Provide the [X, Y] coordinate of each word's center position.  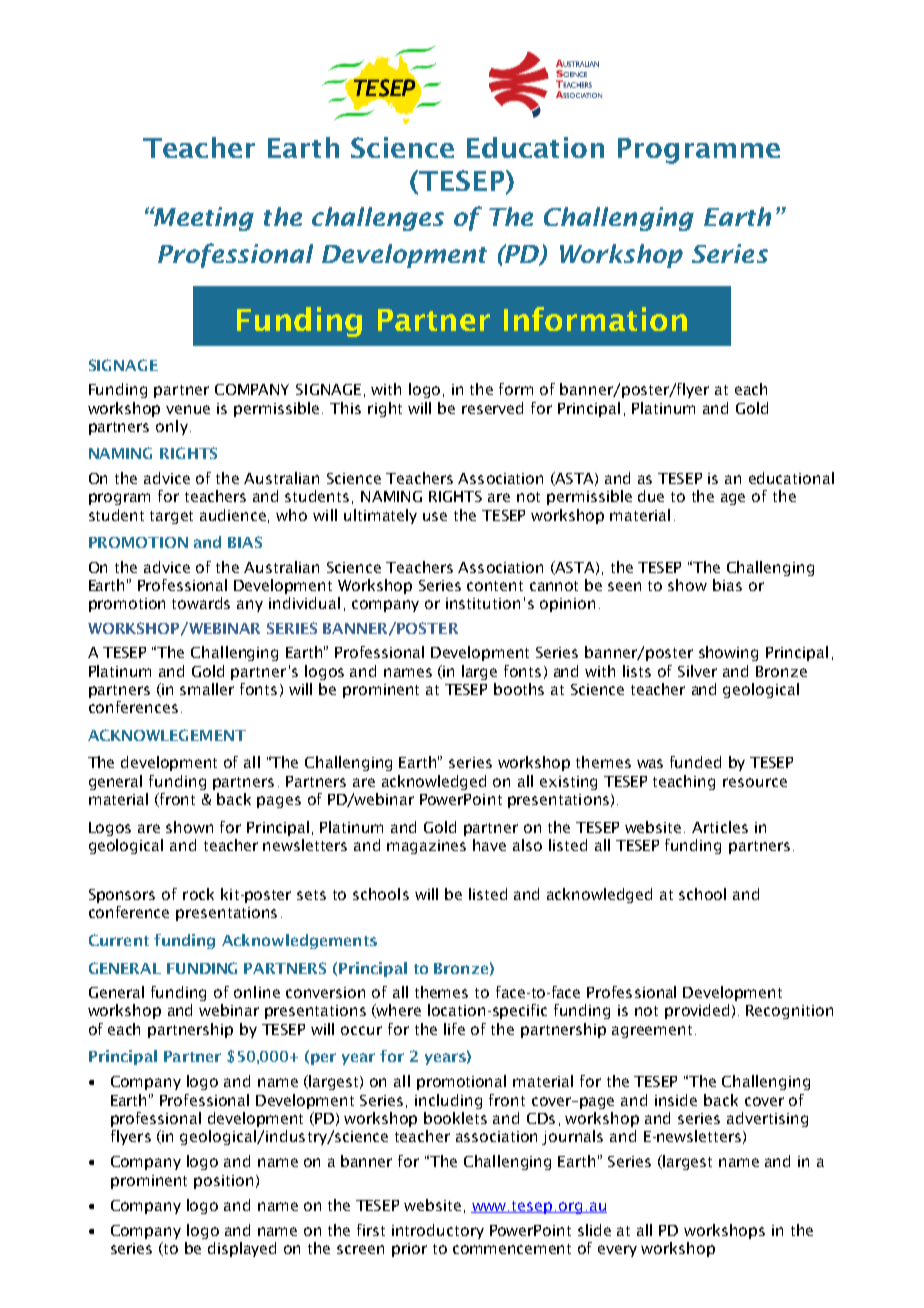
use [435, 516]
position [223, 1182]
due [651, 496]
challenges [378, 219]
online [257, 992]
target [171, 517]
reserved [492, 408]
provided [697, 1011]
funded [695, 762]
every [617, 1251]
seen [624, 586]
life [454, 1029]
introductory [438, 1231]
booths [519, 689]
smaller [207, 689]
